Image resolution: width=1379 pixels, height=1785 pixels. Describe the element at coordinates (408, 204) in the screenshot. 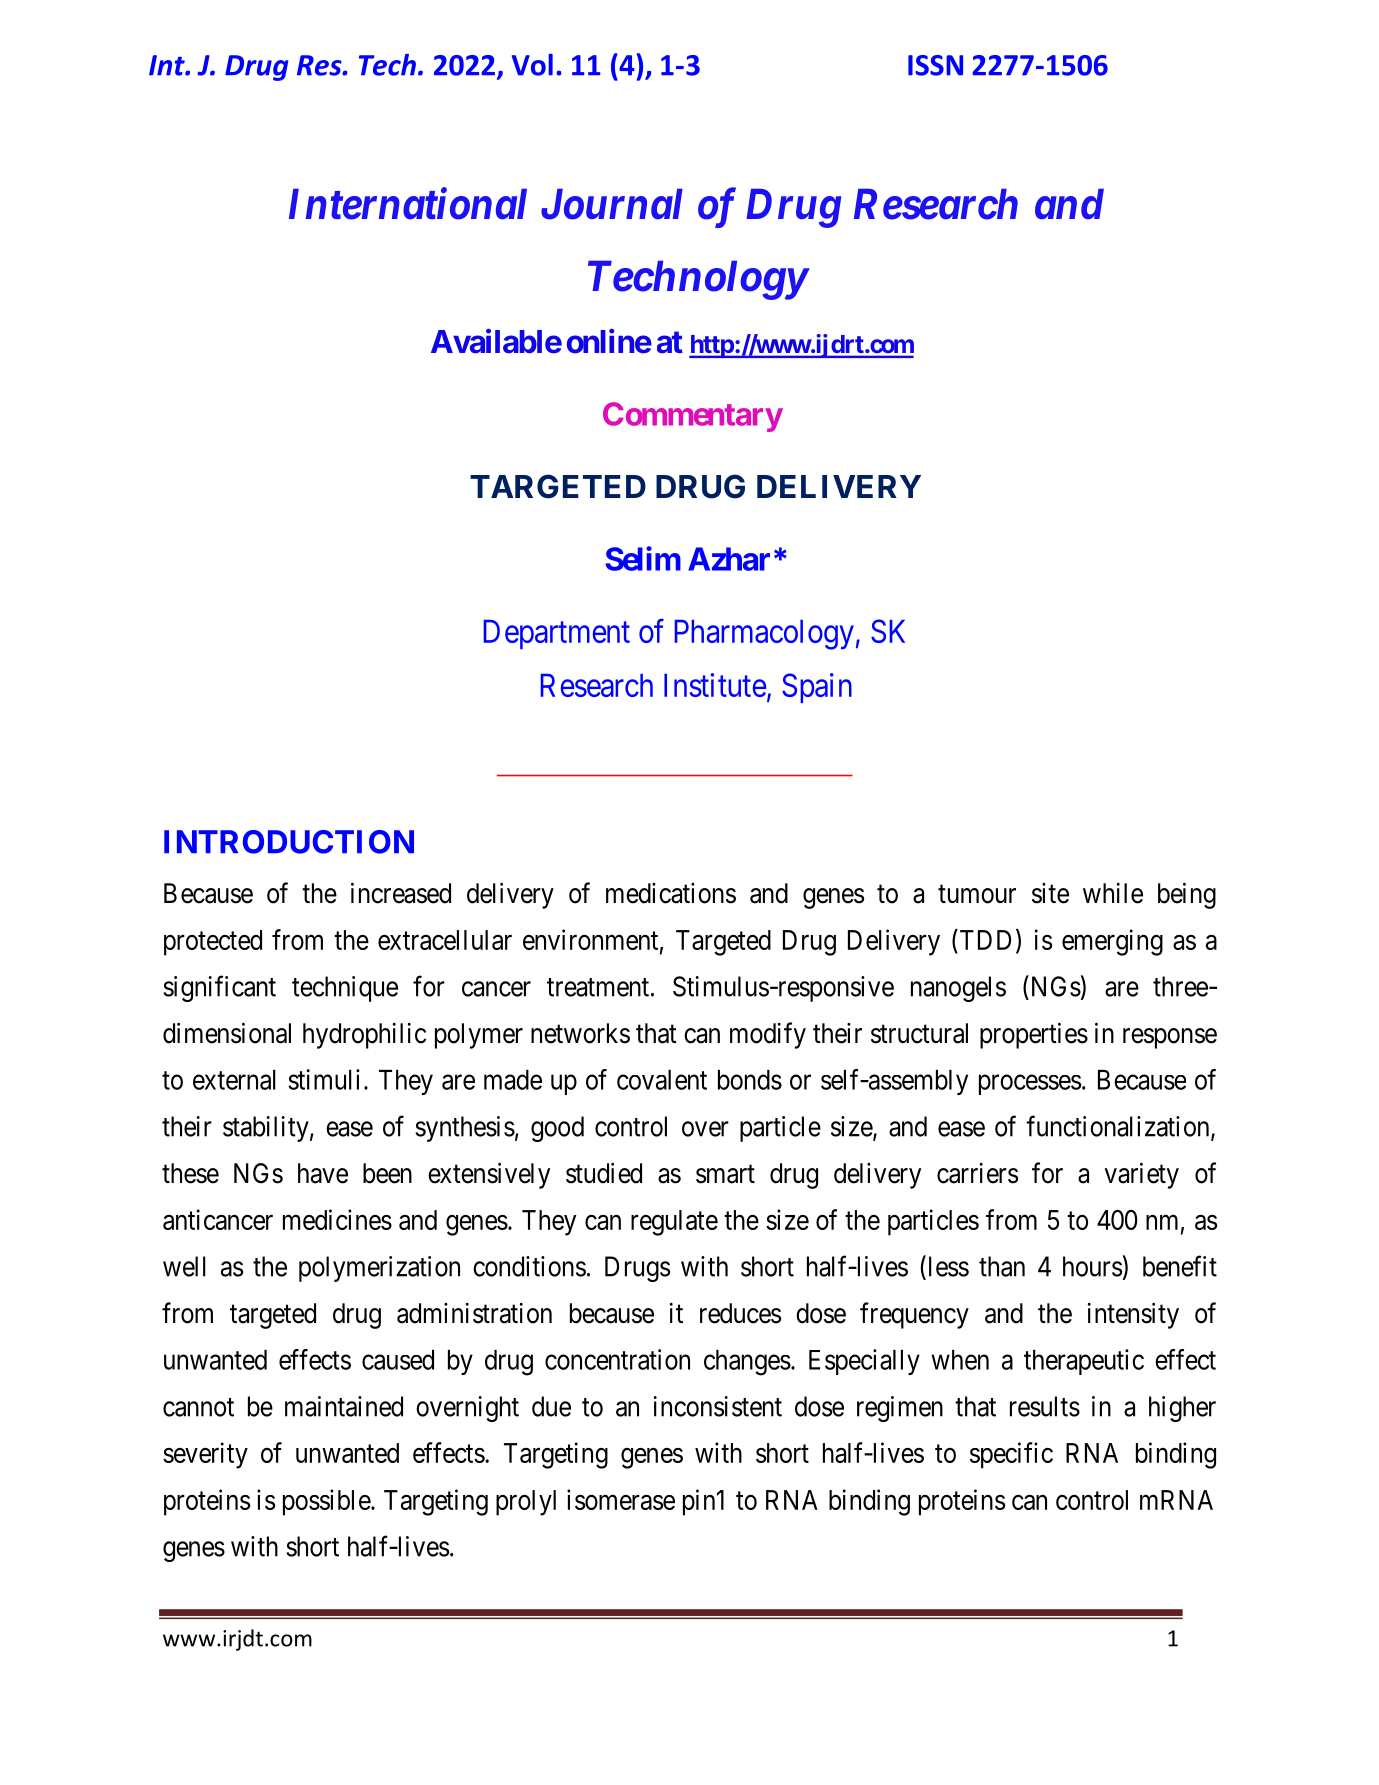

I see `International` at that location.
